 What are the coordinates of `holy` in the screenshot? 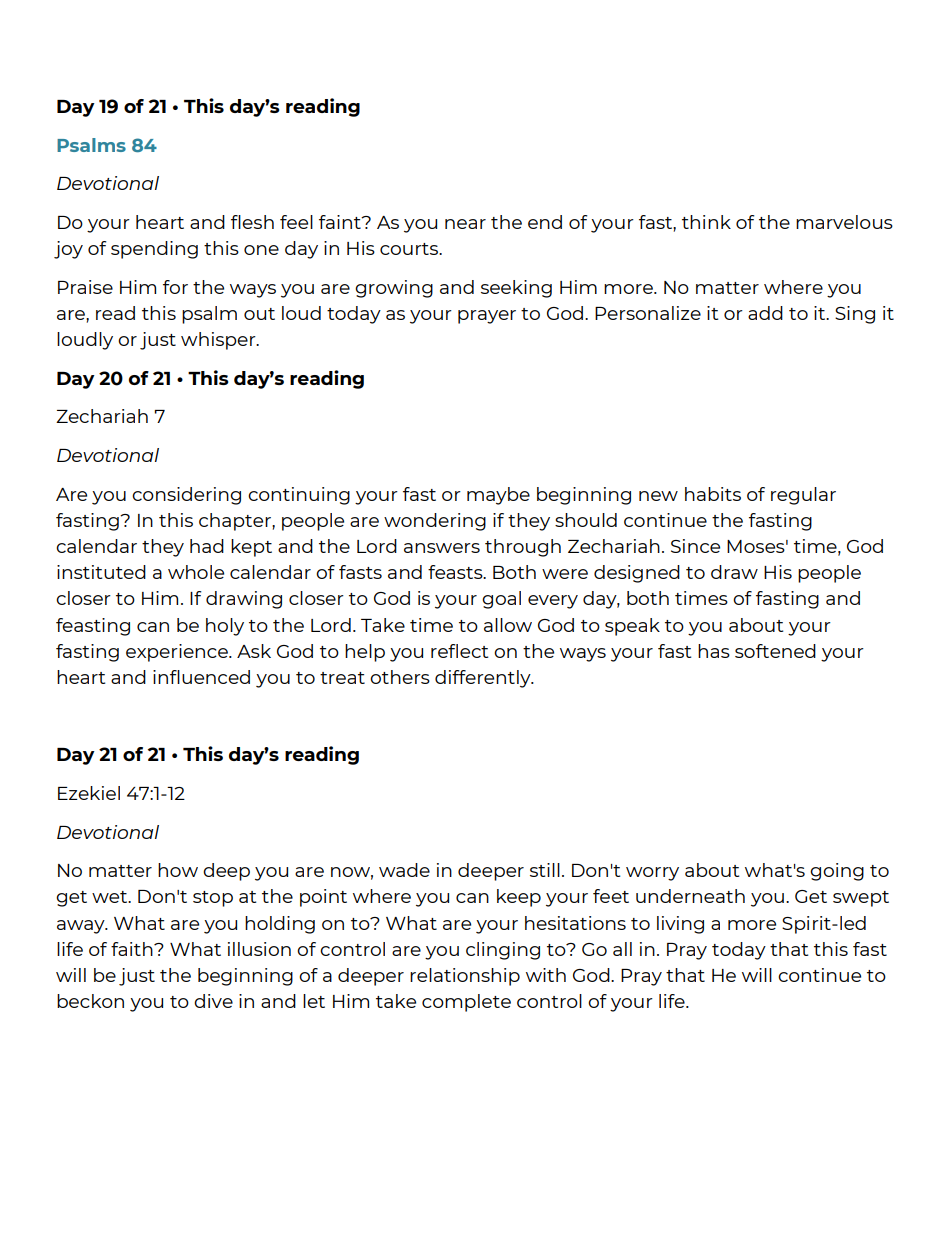 It's located at (225, 627).
